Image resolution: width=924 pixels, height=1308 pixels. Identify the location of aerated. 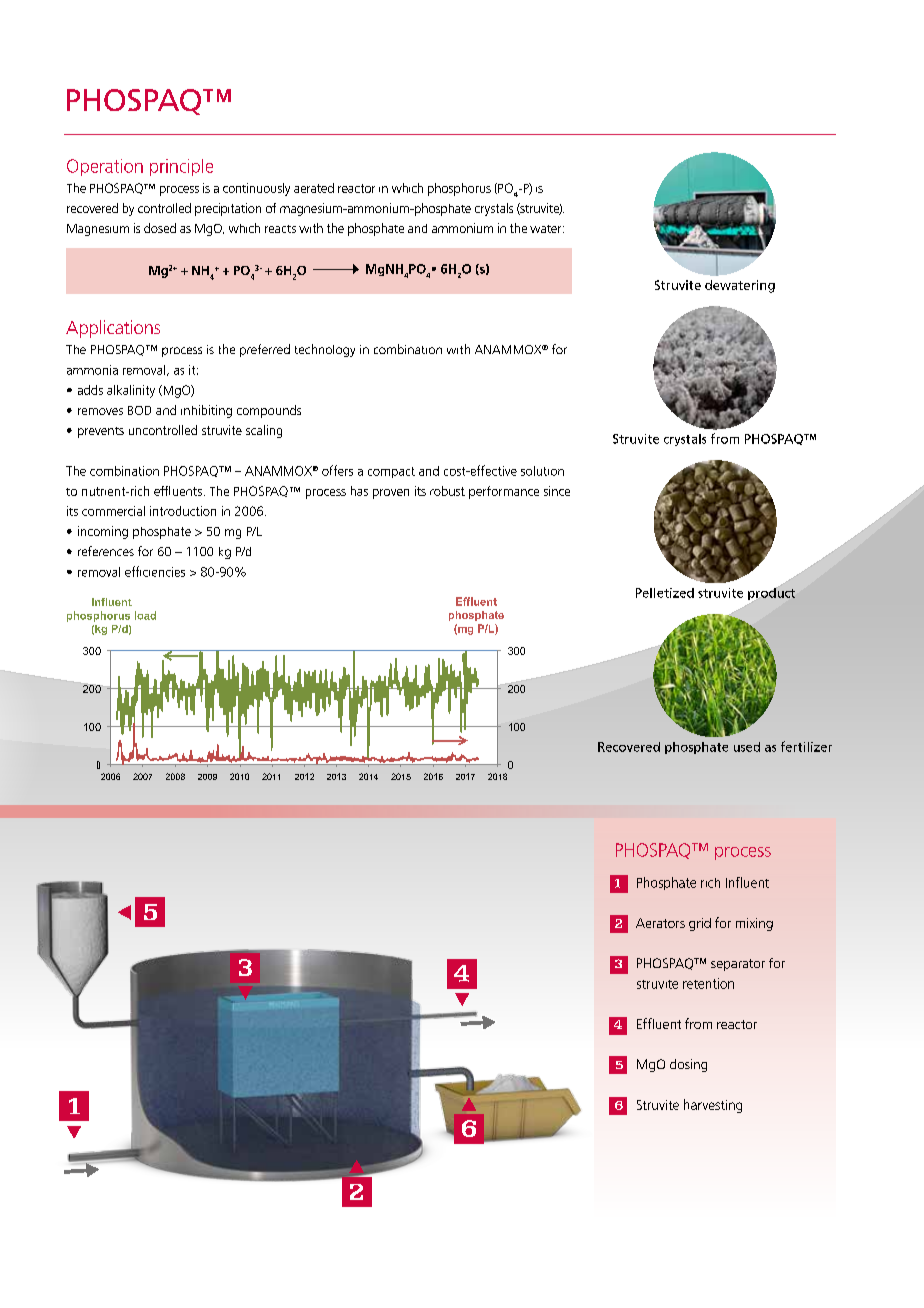
(314, 188).
